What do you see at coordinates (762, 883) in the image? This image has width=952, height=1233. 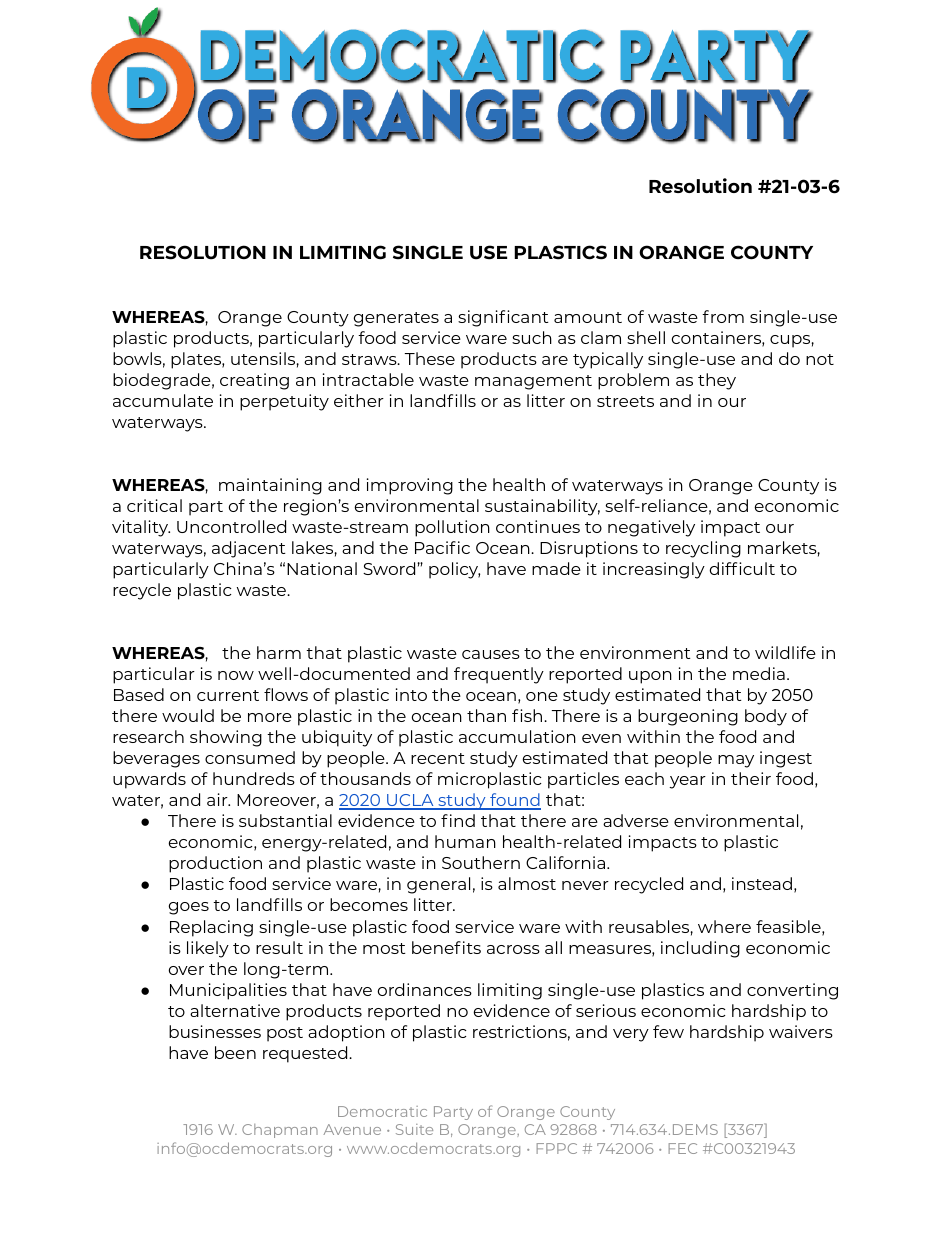 I see `instead` at bounding box center [762, 883].
